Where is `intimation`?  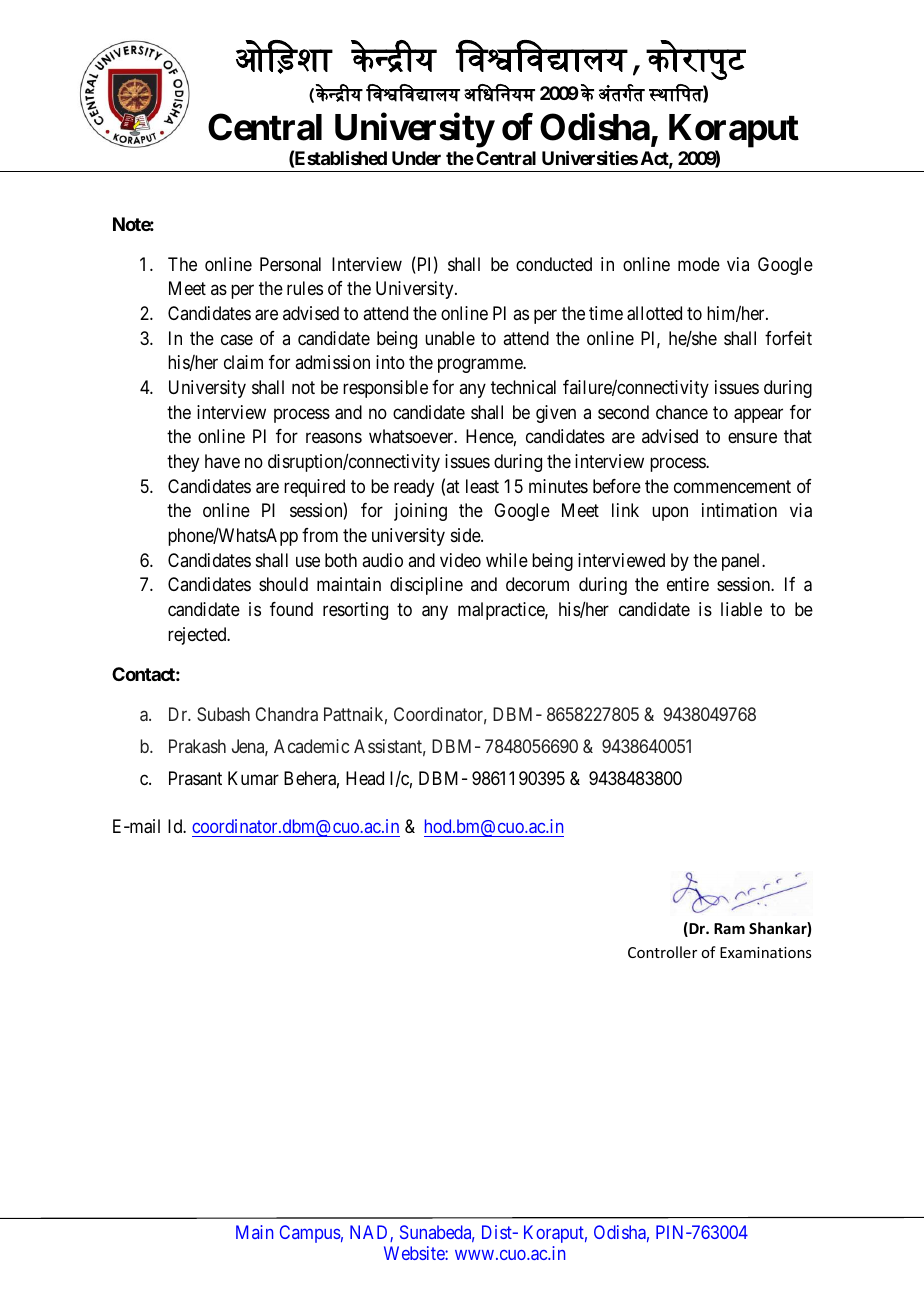 intimation is located at coordinates (739, 510).
